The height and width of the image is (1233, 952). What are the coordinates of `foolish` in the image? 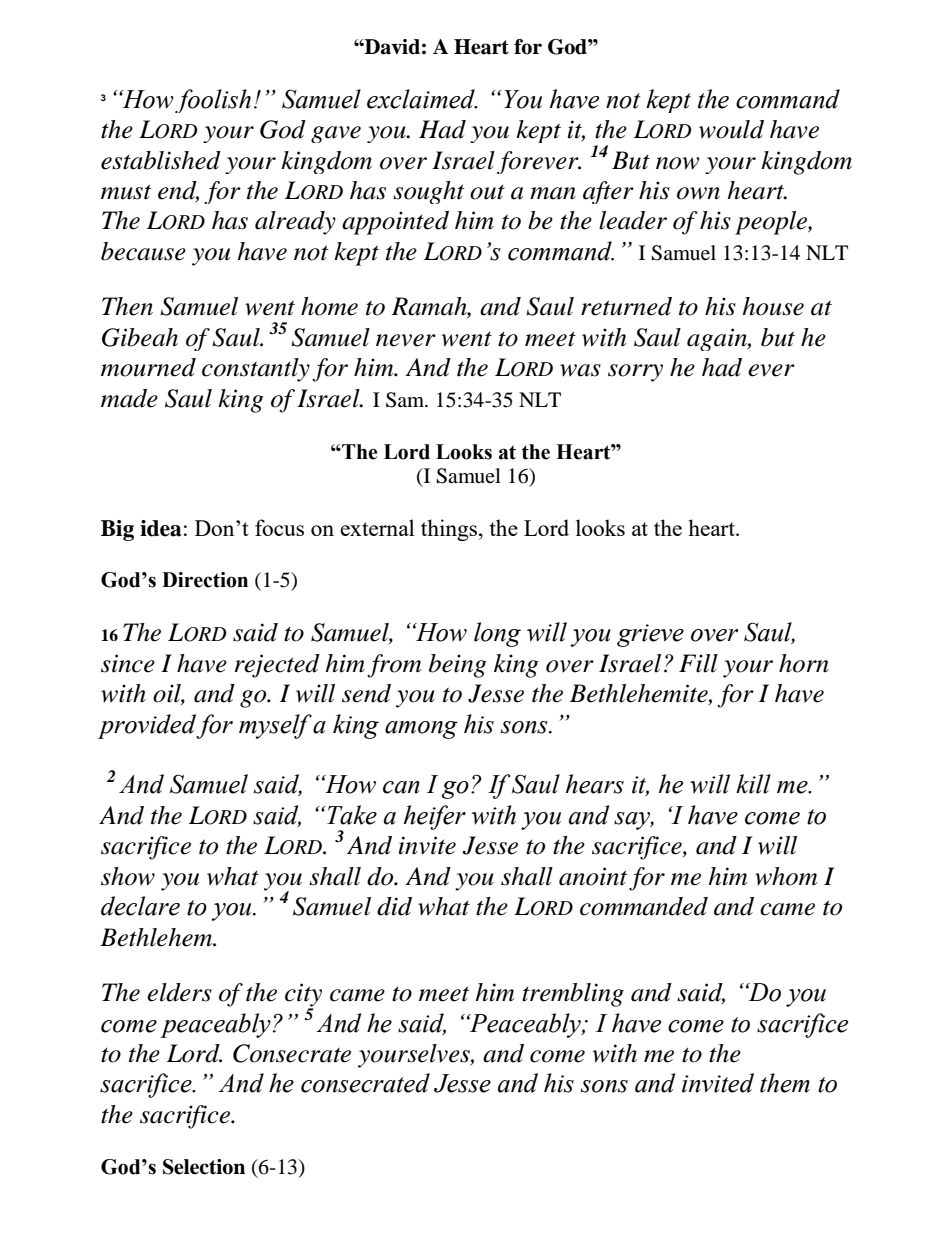 It's located at (213, 101).
